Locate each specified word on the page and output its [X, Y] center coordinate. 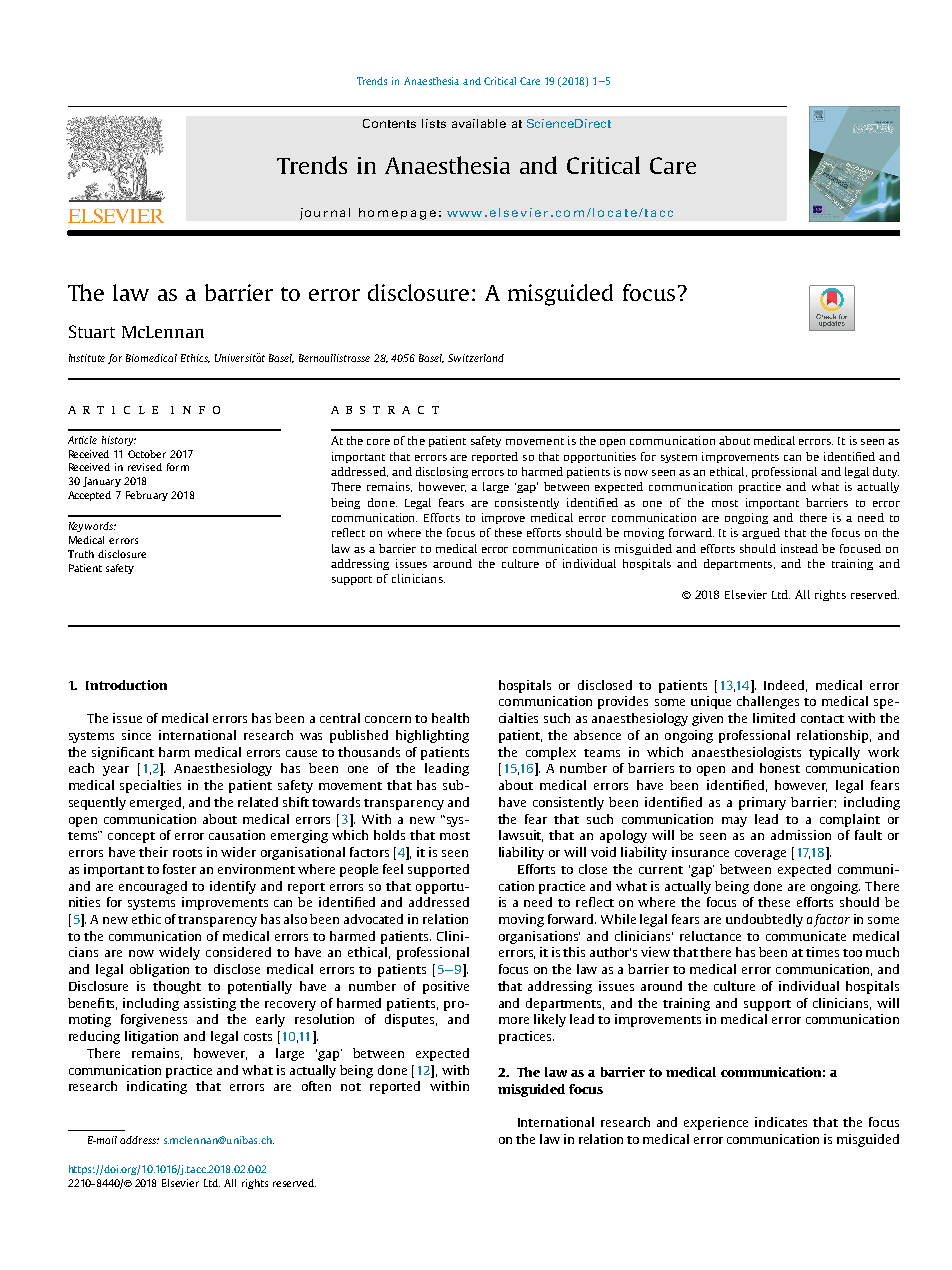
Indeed [785, 686]
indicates [781, 1122]
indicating [157, 1087]
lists [434, 123]
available [479, 123]
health [450, 718]
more [514, 1020]
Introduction [126, 685]
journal [325, 214]
